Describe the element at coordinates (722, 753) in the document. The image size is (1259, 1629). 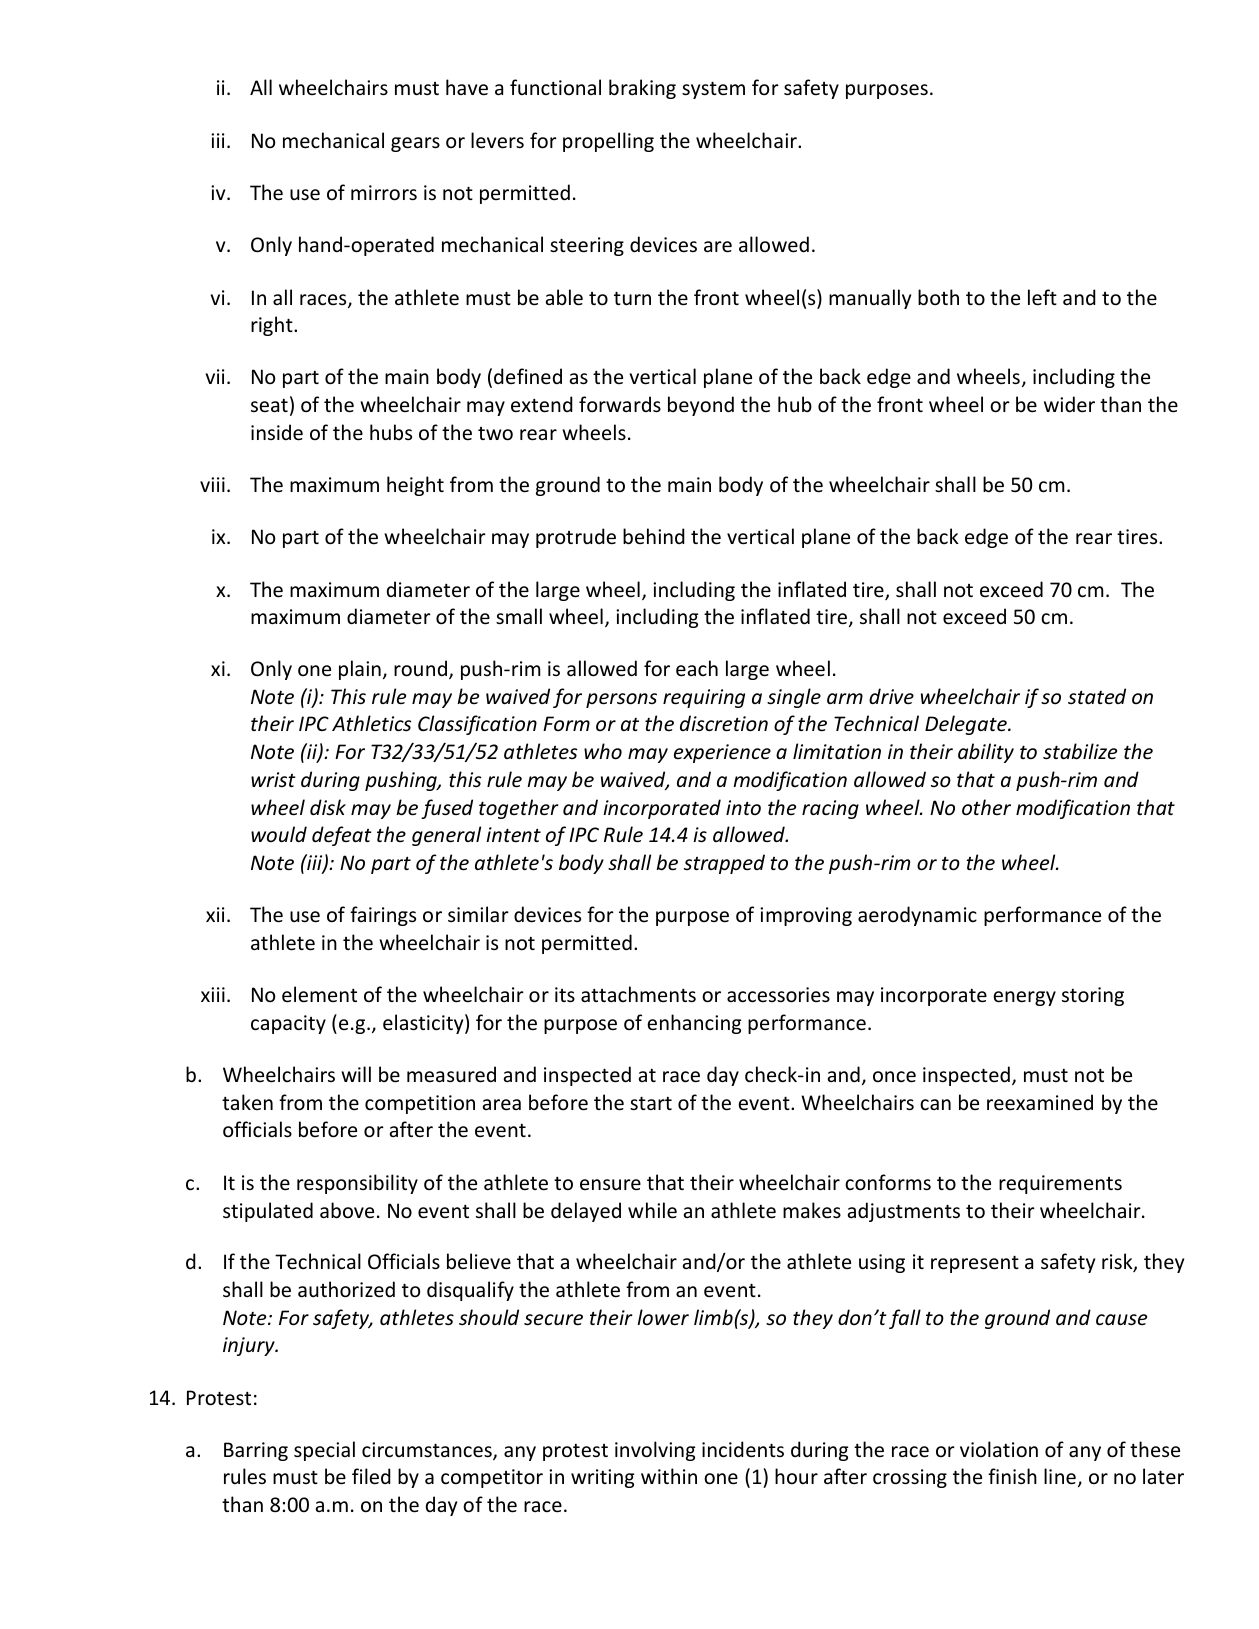
I see `experience` at that location.
